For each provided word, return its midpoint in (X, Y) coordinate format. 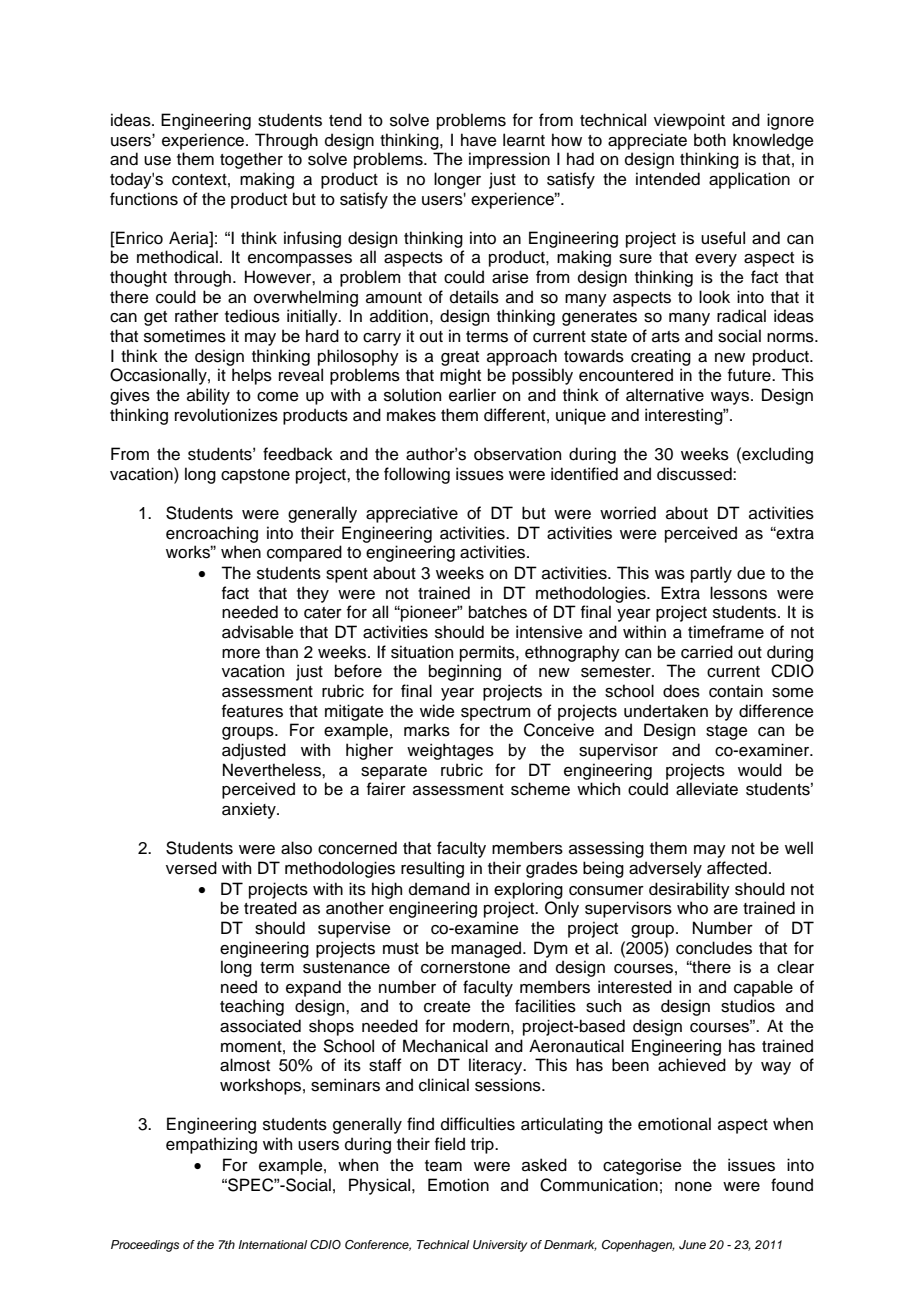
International (272, 1244)
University (500, 1246)
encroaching (212, 534)
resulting (432, 869)
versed (191, 868)
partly (711, 574)
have (479, 140)
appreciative (412, 514)
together (251, 160)
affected (737, 868)
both (710, 140)
